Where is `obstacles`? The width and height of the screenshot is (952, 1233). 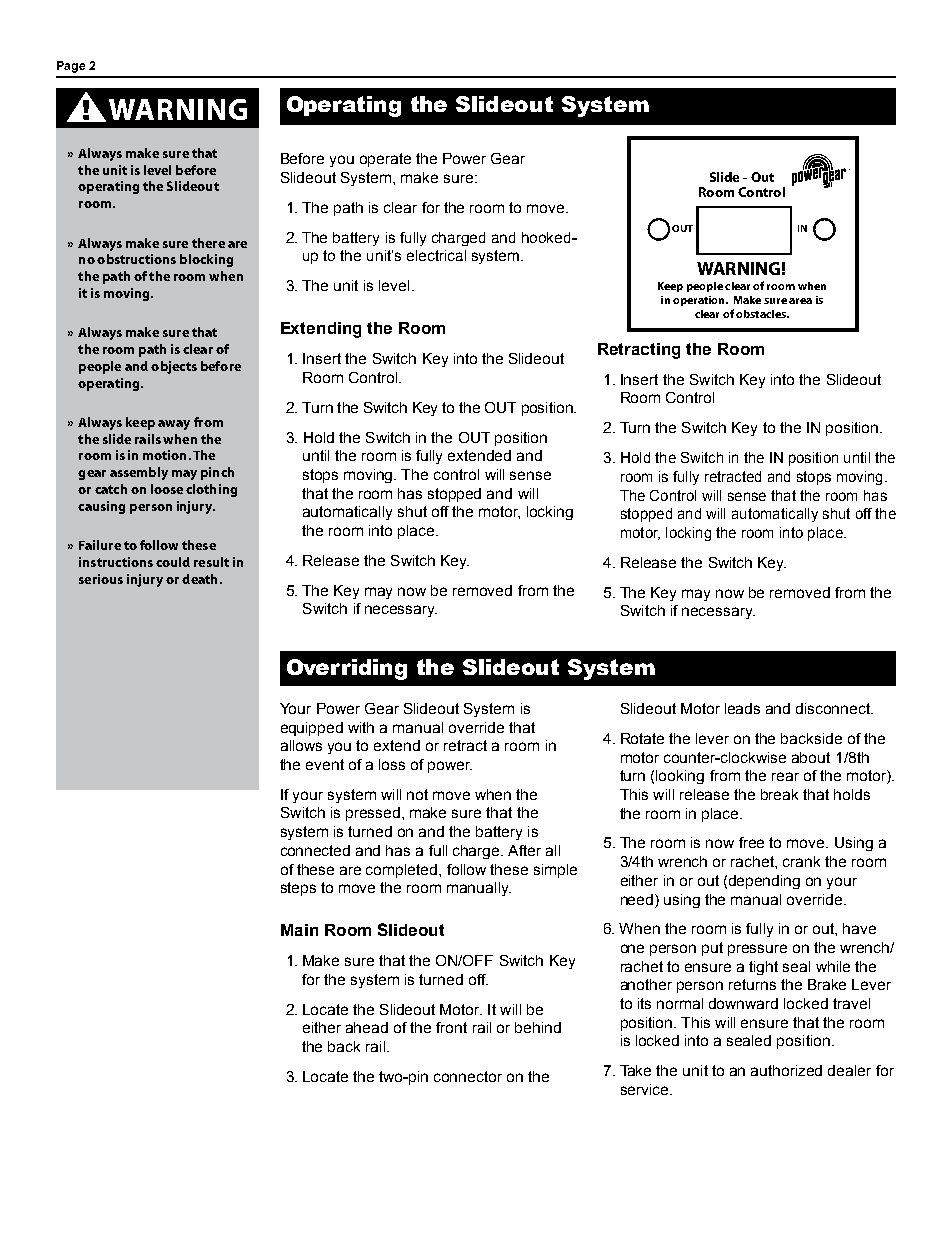
obstacles is located at coordinates (762, 314).
